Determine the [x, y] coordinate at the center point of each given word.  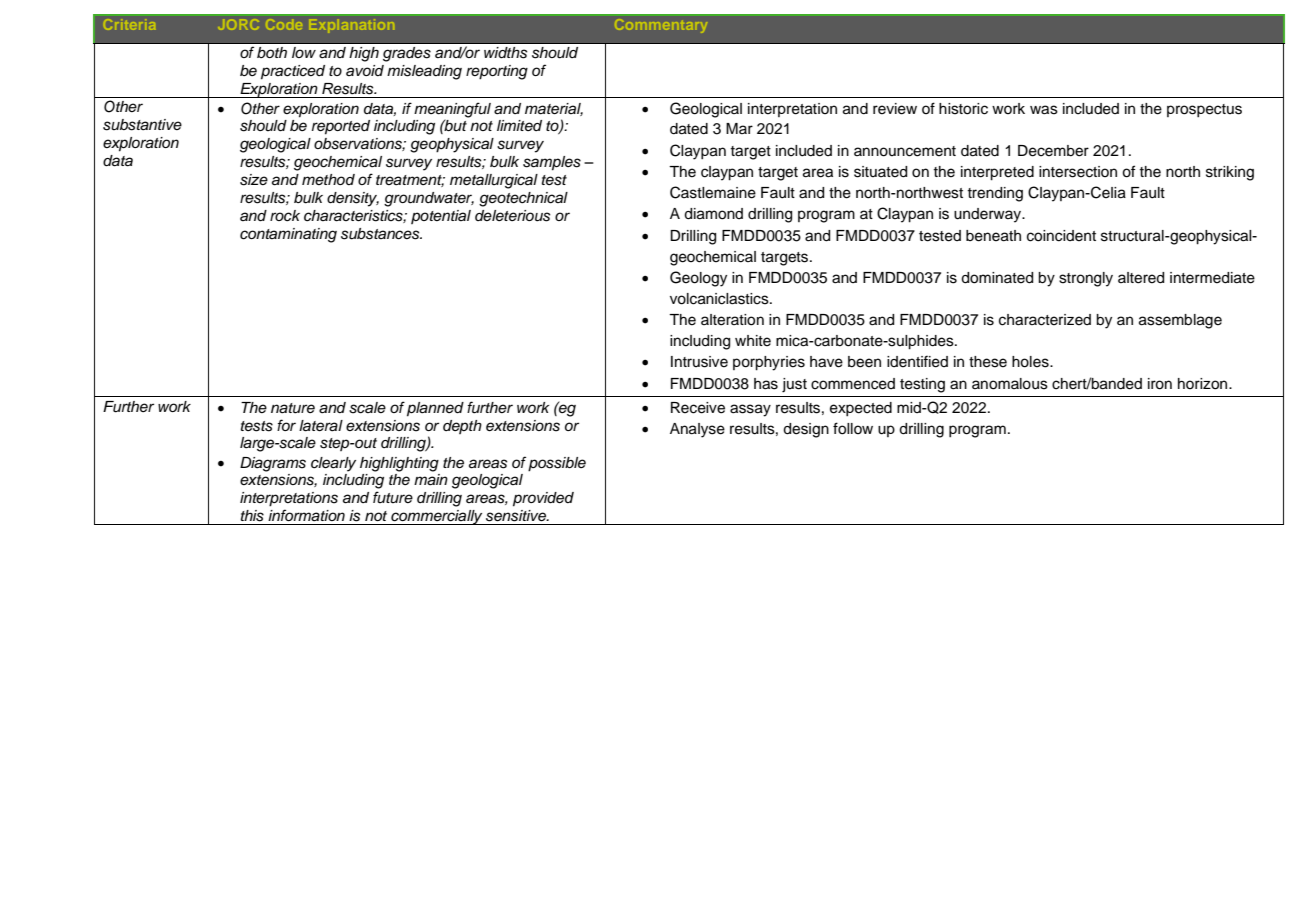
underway [989, 215]
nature [293, 408]
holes [1031, 362]
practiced [293, 72]
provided [543, 499]
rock [285, 216]
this [252, 516]
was [1044, 110]
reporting [497, 72]
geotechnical [523, 199]
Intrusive [699, 362]
